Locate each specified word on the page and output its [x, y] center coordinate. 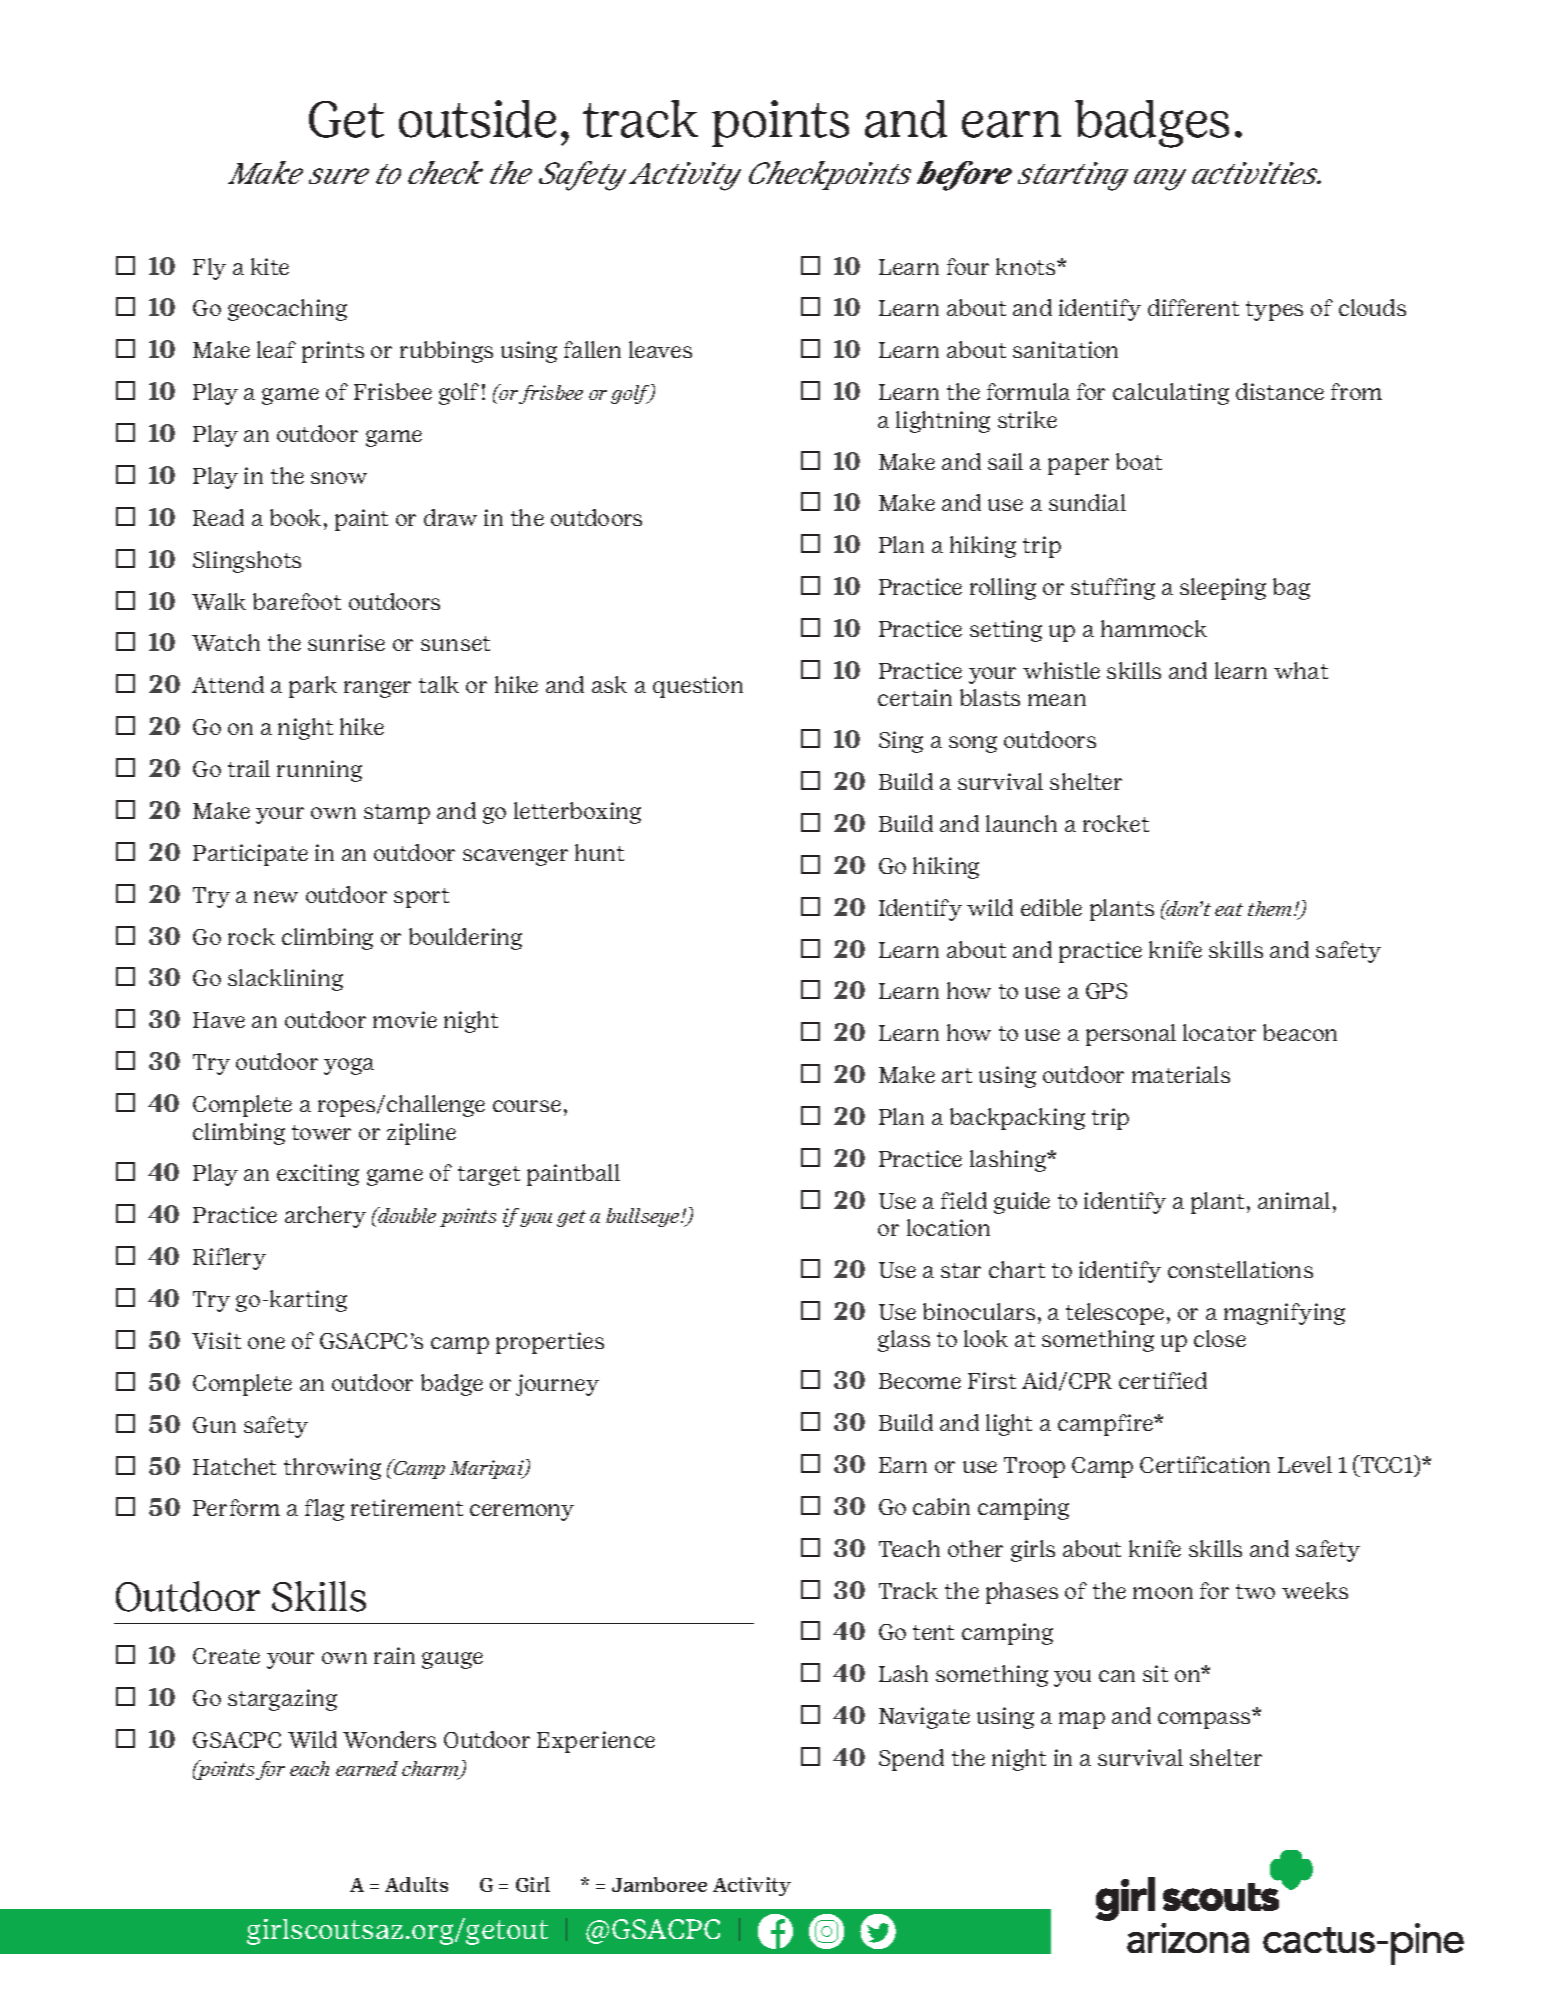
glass [904, 1341]
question [698, 687]
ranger [377, 689]
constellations [1240, 1269]
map [1082, 1720]
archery [325, 1217]
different [1193, 307]
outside [477, 119]
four [968, 266]
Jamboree [659, 1884]
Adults [416, 1884]
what [1301, 670]
